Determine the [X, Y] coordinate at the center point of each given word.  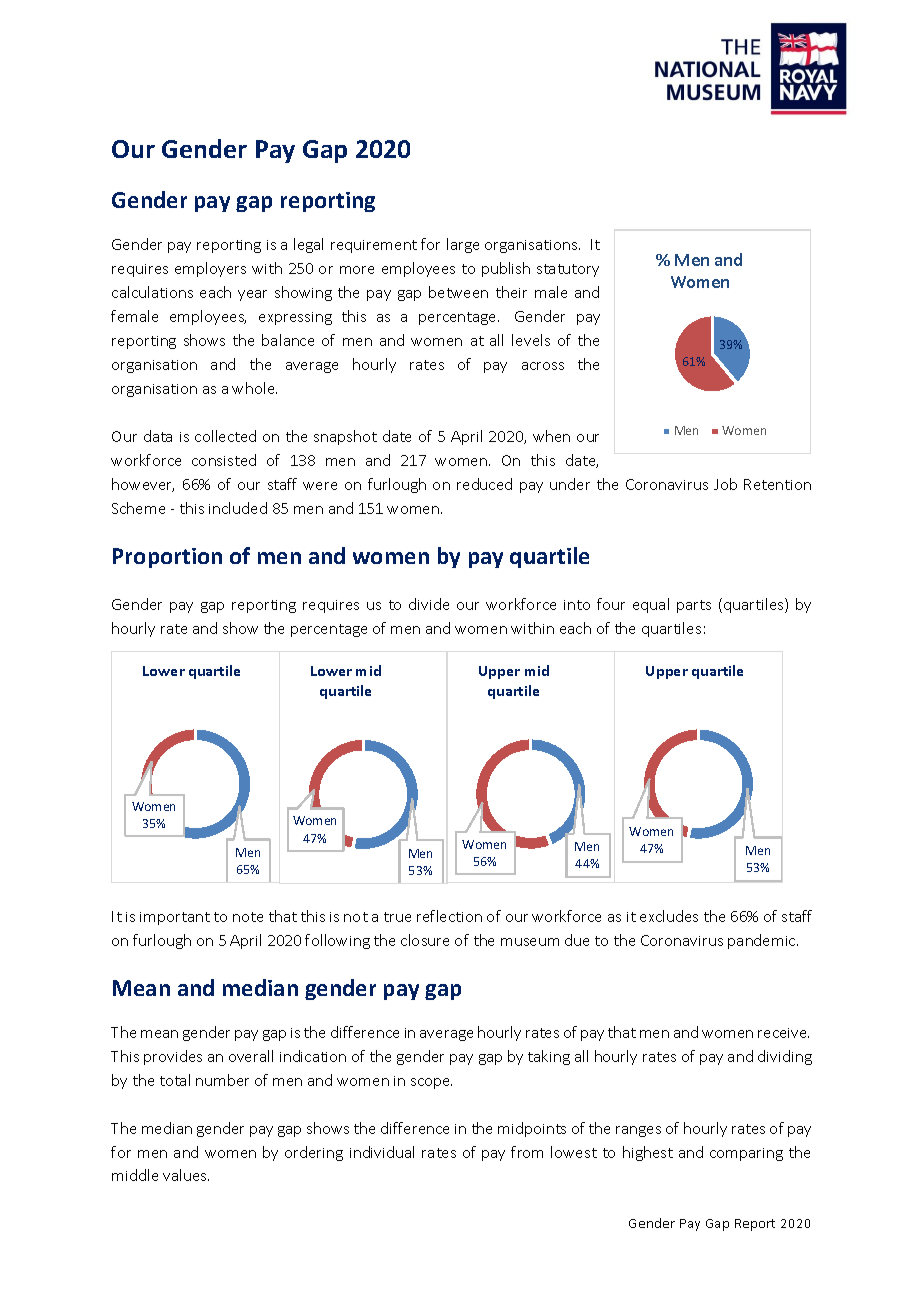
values [186, 1175]
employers [210, 269]
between [458, 292]
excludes [669, 916]
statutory [568, 270]
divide [429, 604]
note [248, 917]
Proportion [167, 558]
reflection [449, 916]
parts [694, 606]
